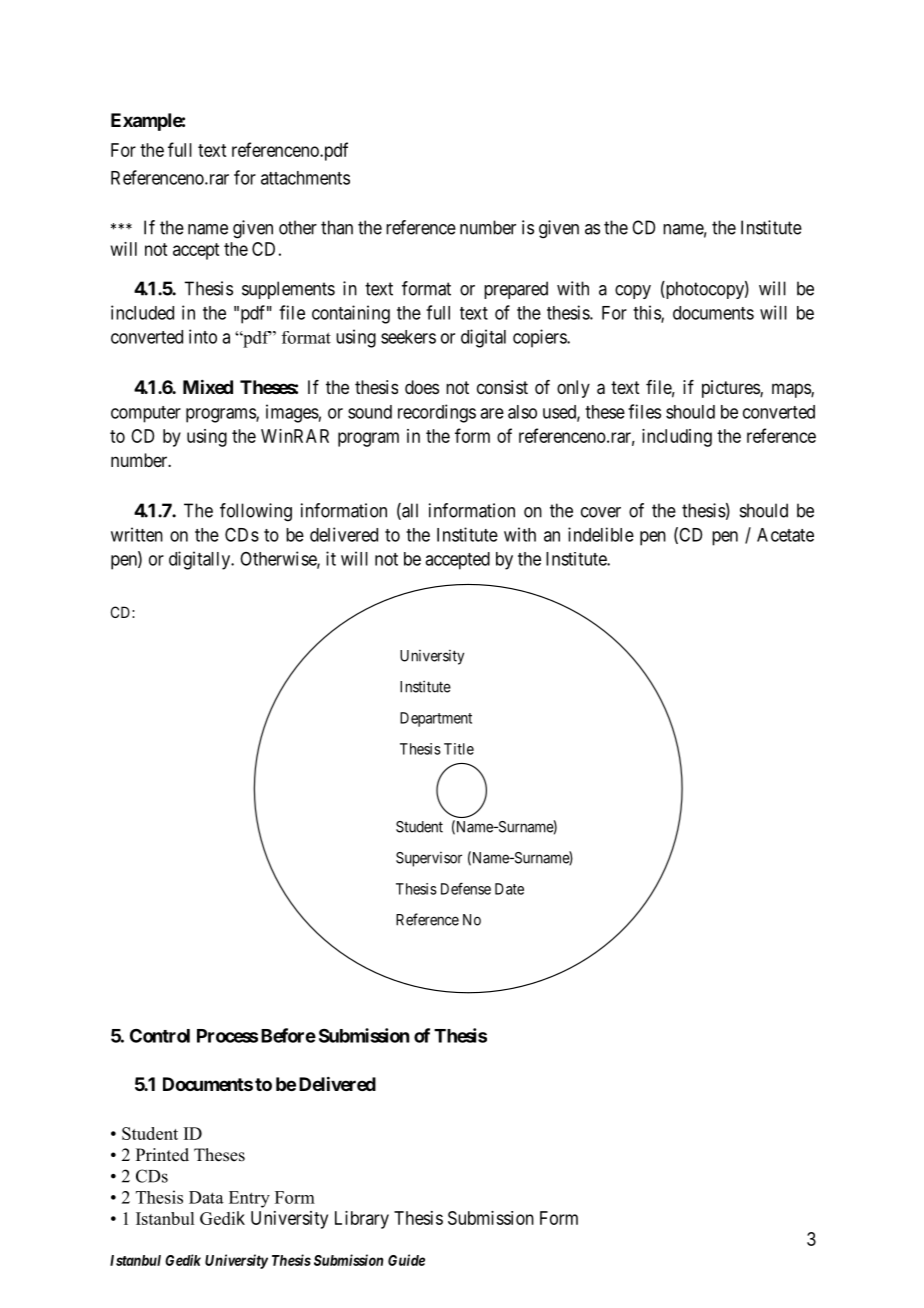  What do you see at coordinates (731, 389) in the screenshot?
I see `pictures` at bounding box center [731, 389].
